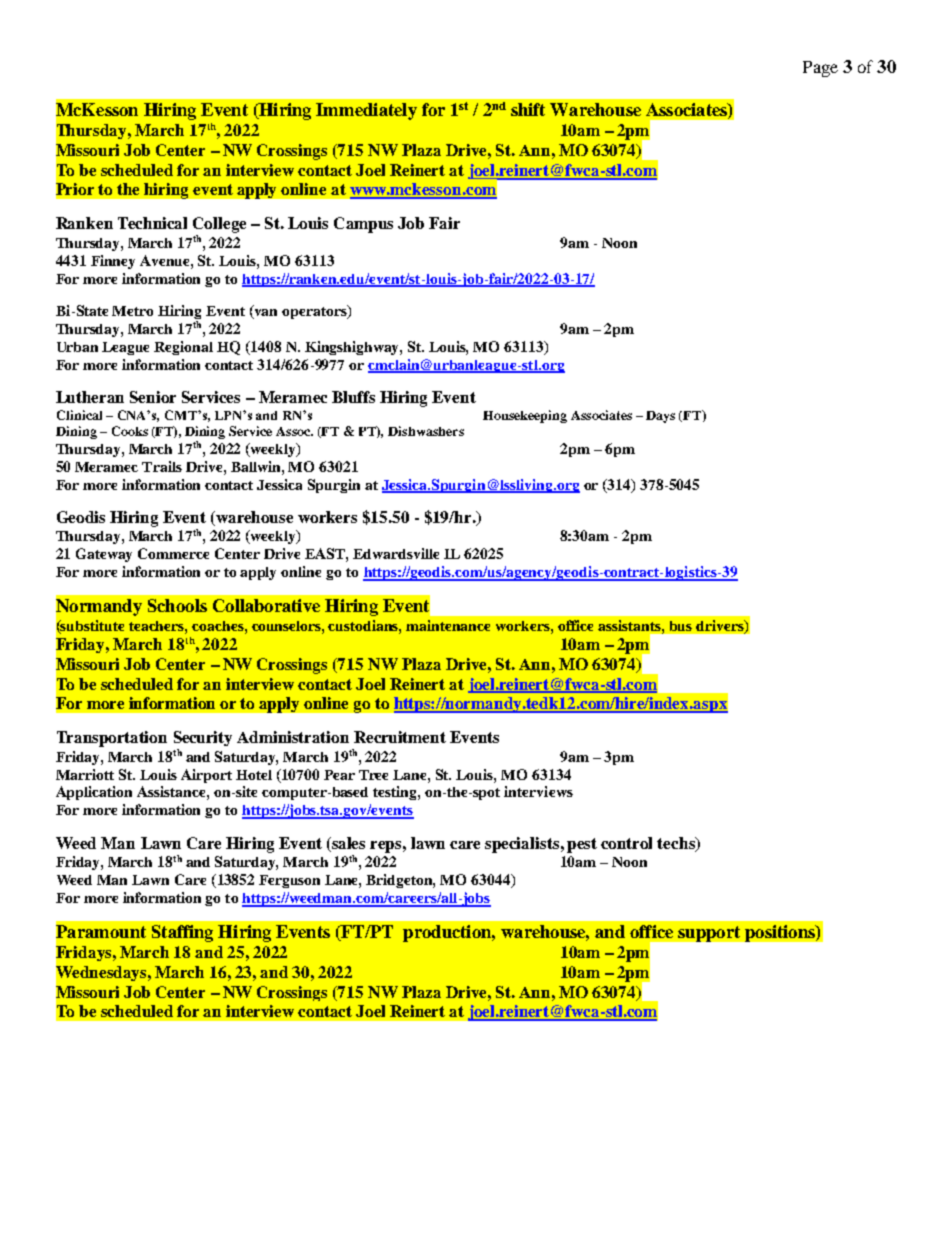  I want to click on bus, so click(681, 626).
